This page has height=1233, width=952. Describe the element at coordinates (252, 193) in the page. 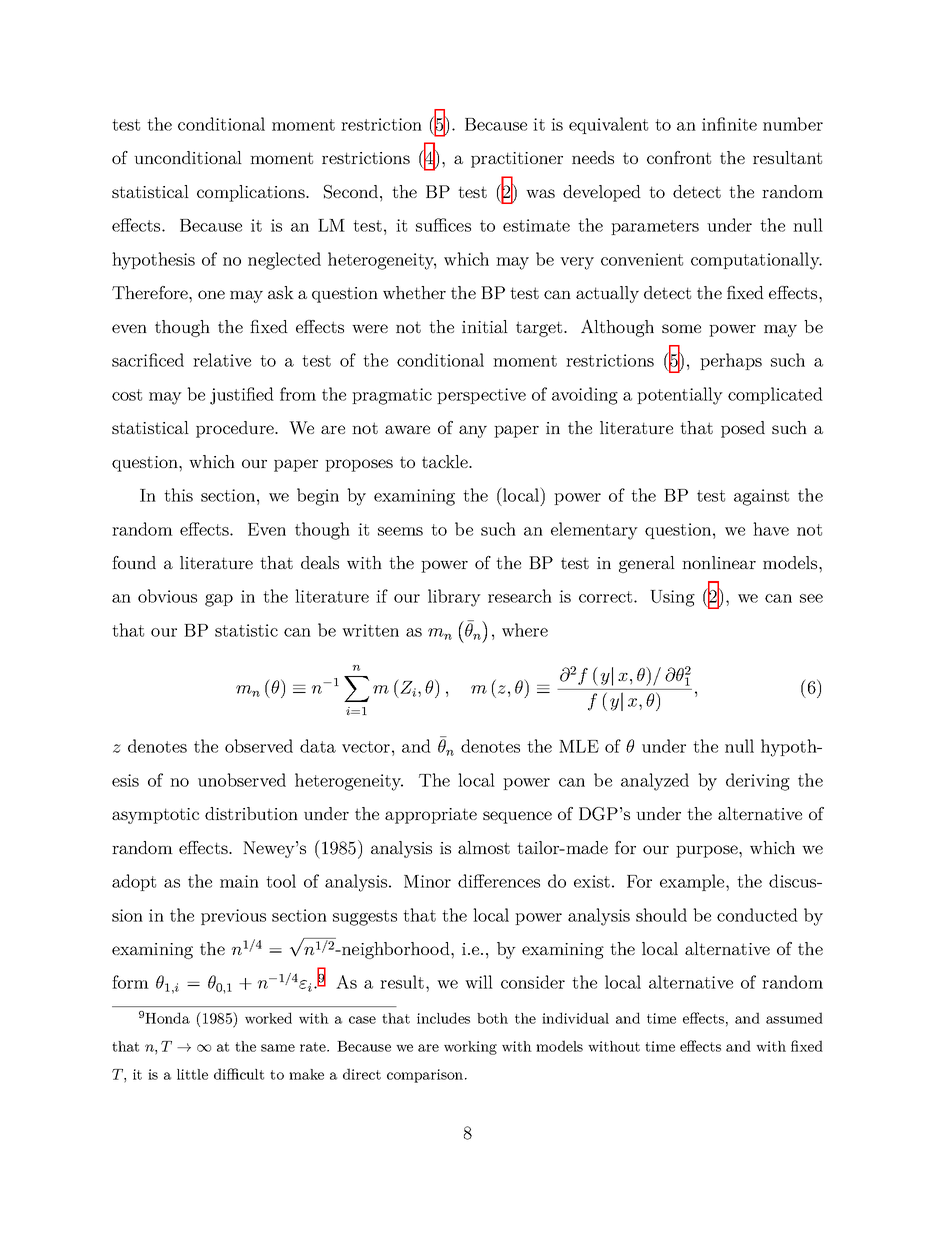

I see `complications` at that location.
